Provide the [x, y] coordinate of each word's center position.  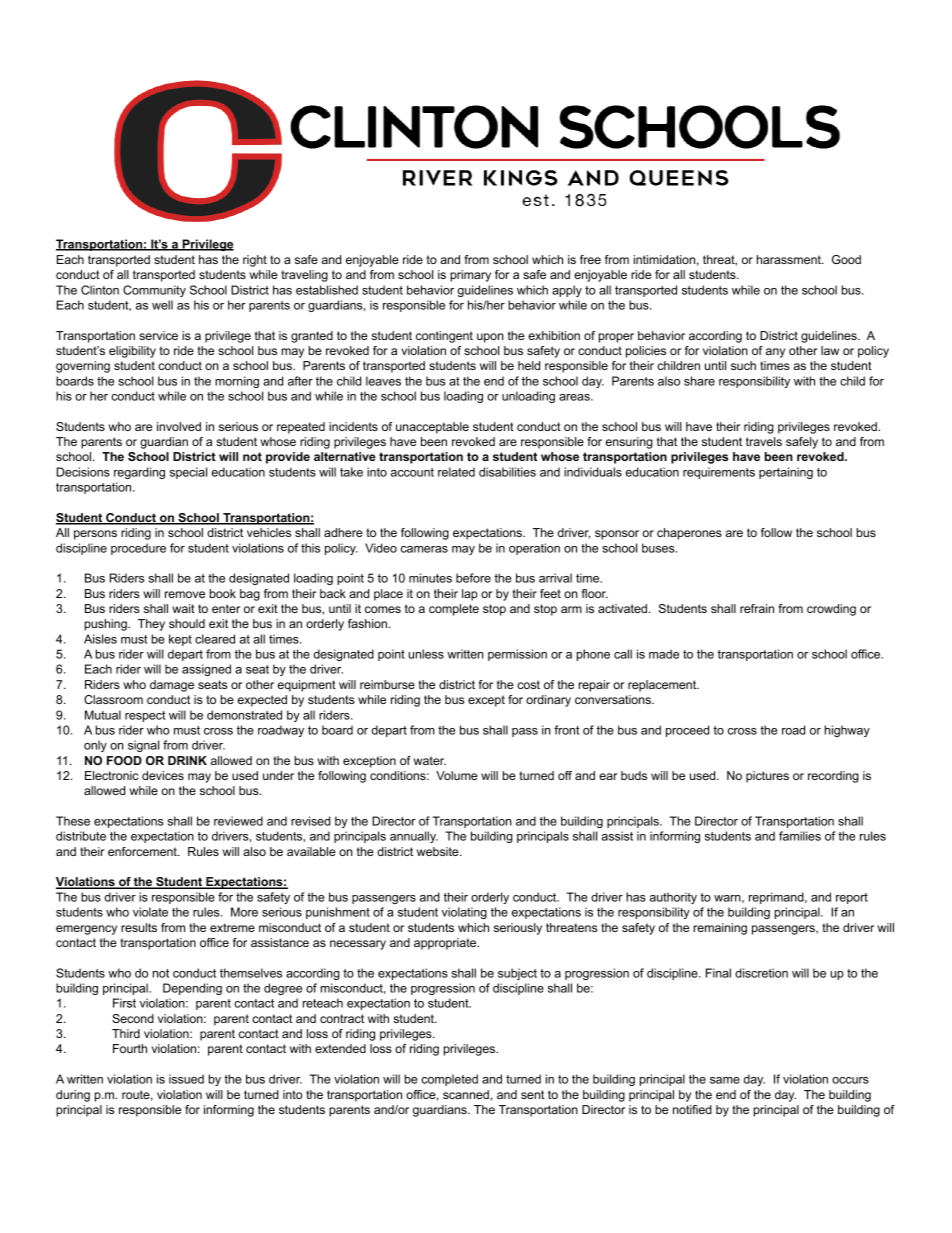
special [188, 473]
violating [464, 913]
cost [528, 684]
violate [150, 912]
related [456, 472]
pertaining [786, 473]
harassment [790, 259]
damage [172, 686]
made [664, 654]
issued [186, 1079]
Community [154, 291]
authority [673, 898]
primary [470, 276]
